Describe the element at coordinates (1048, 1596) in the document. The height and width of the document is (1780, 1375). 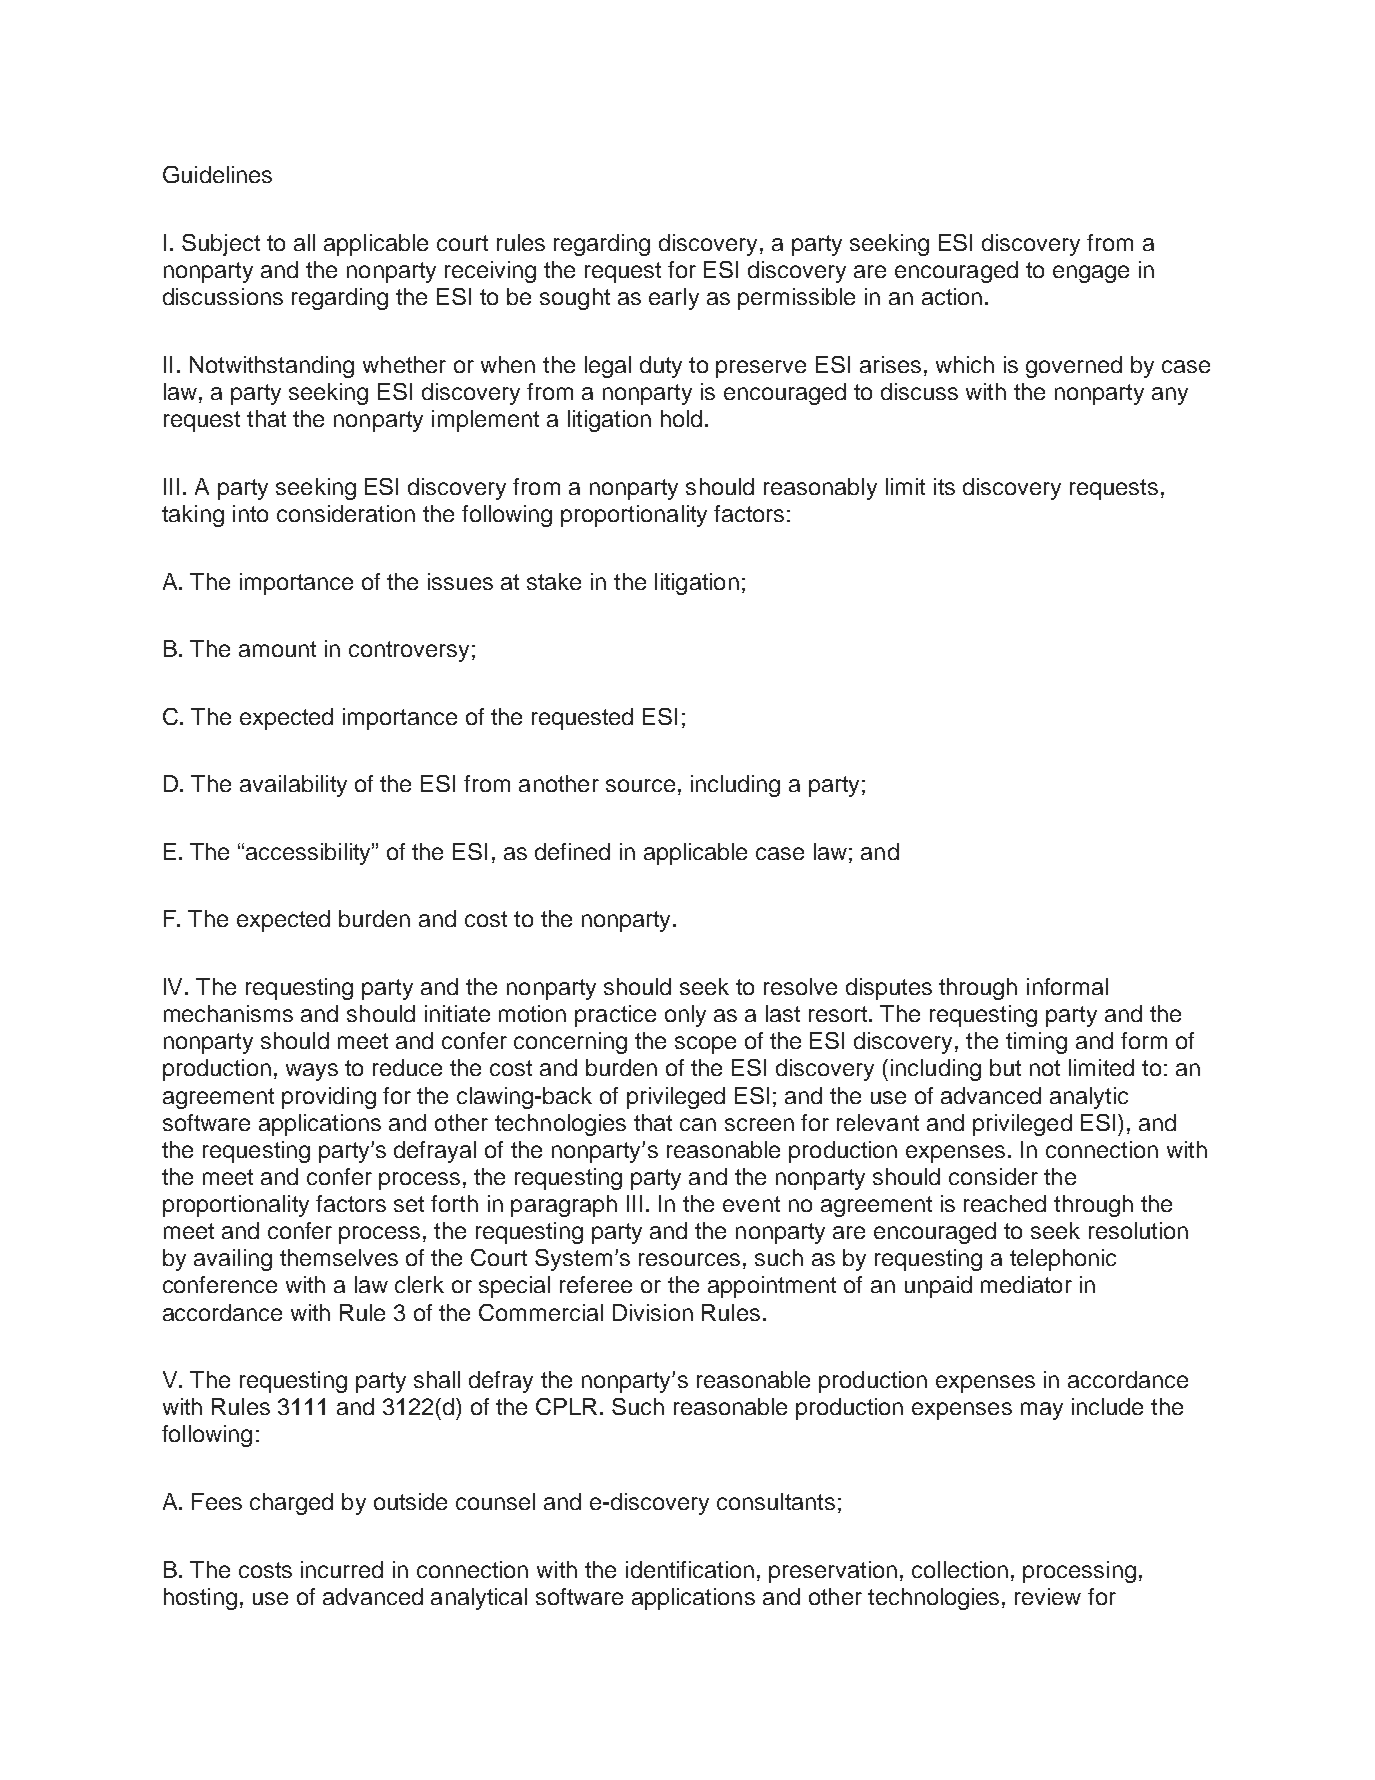
I see `review` at that location.
